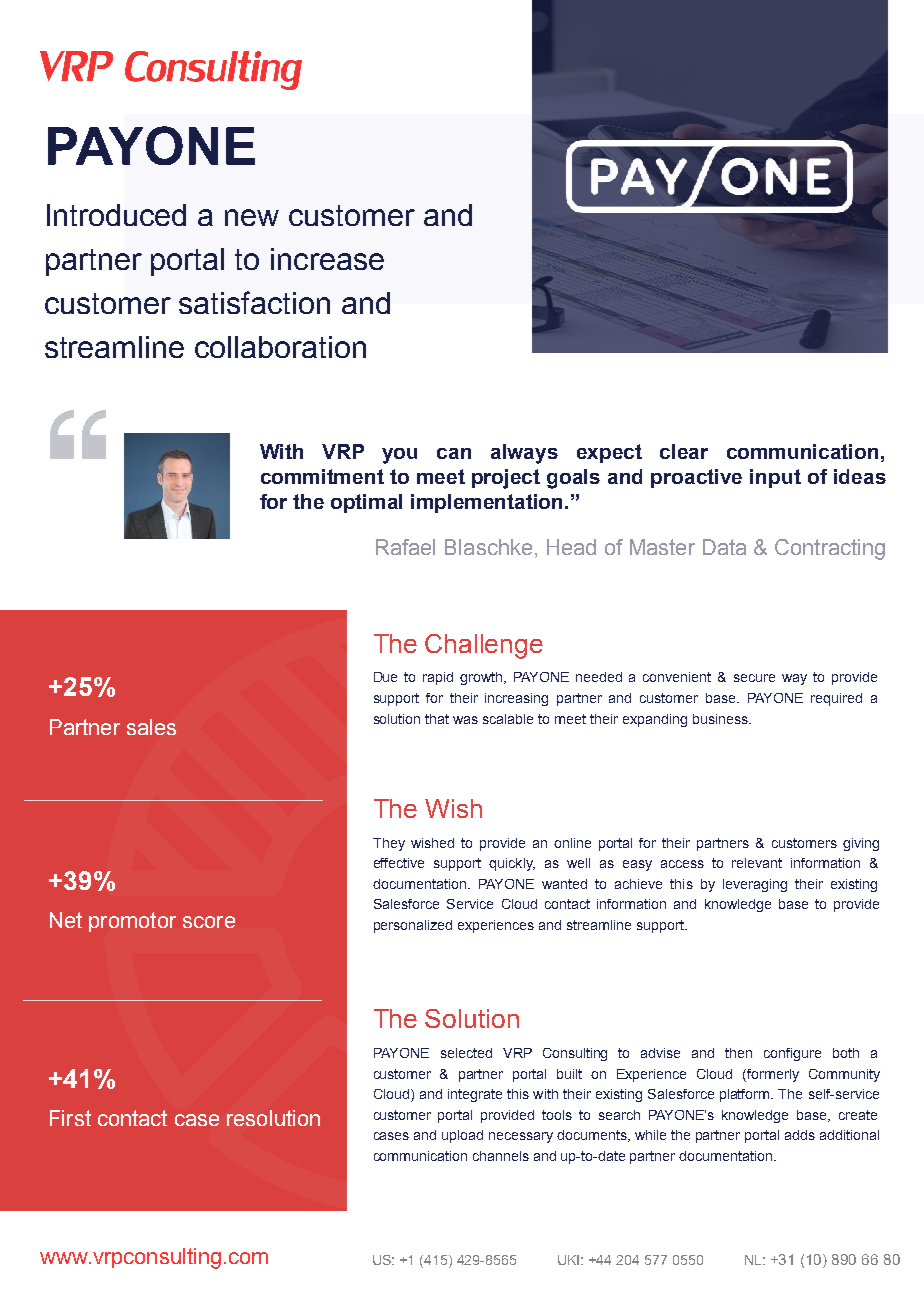 This document has width=924, height=1304. I want to click on Introduced, so click(116, 215).
